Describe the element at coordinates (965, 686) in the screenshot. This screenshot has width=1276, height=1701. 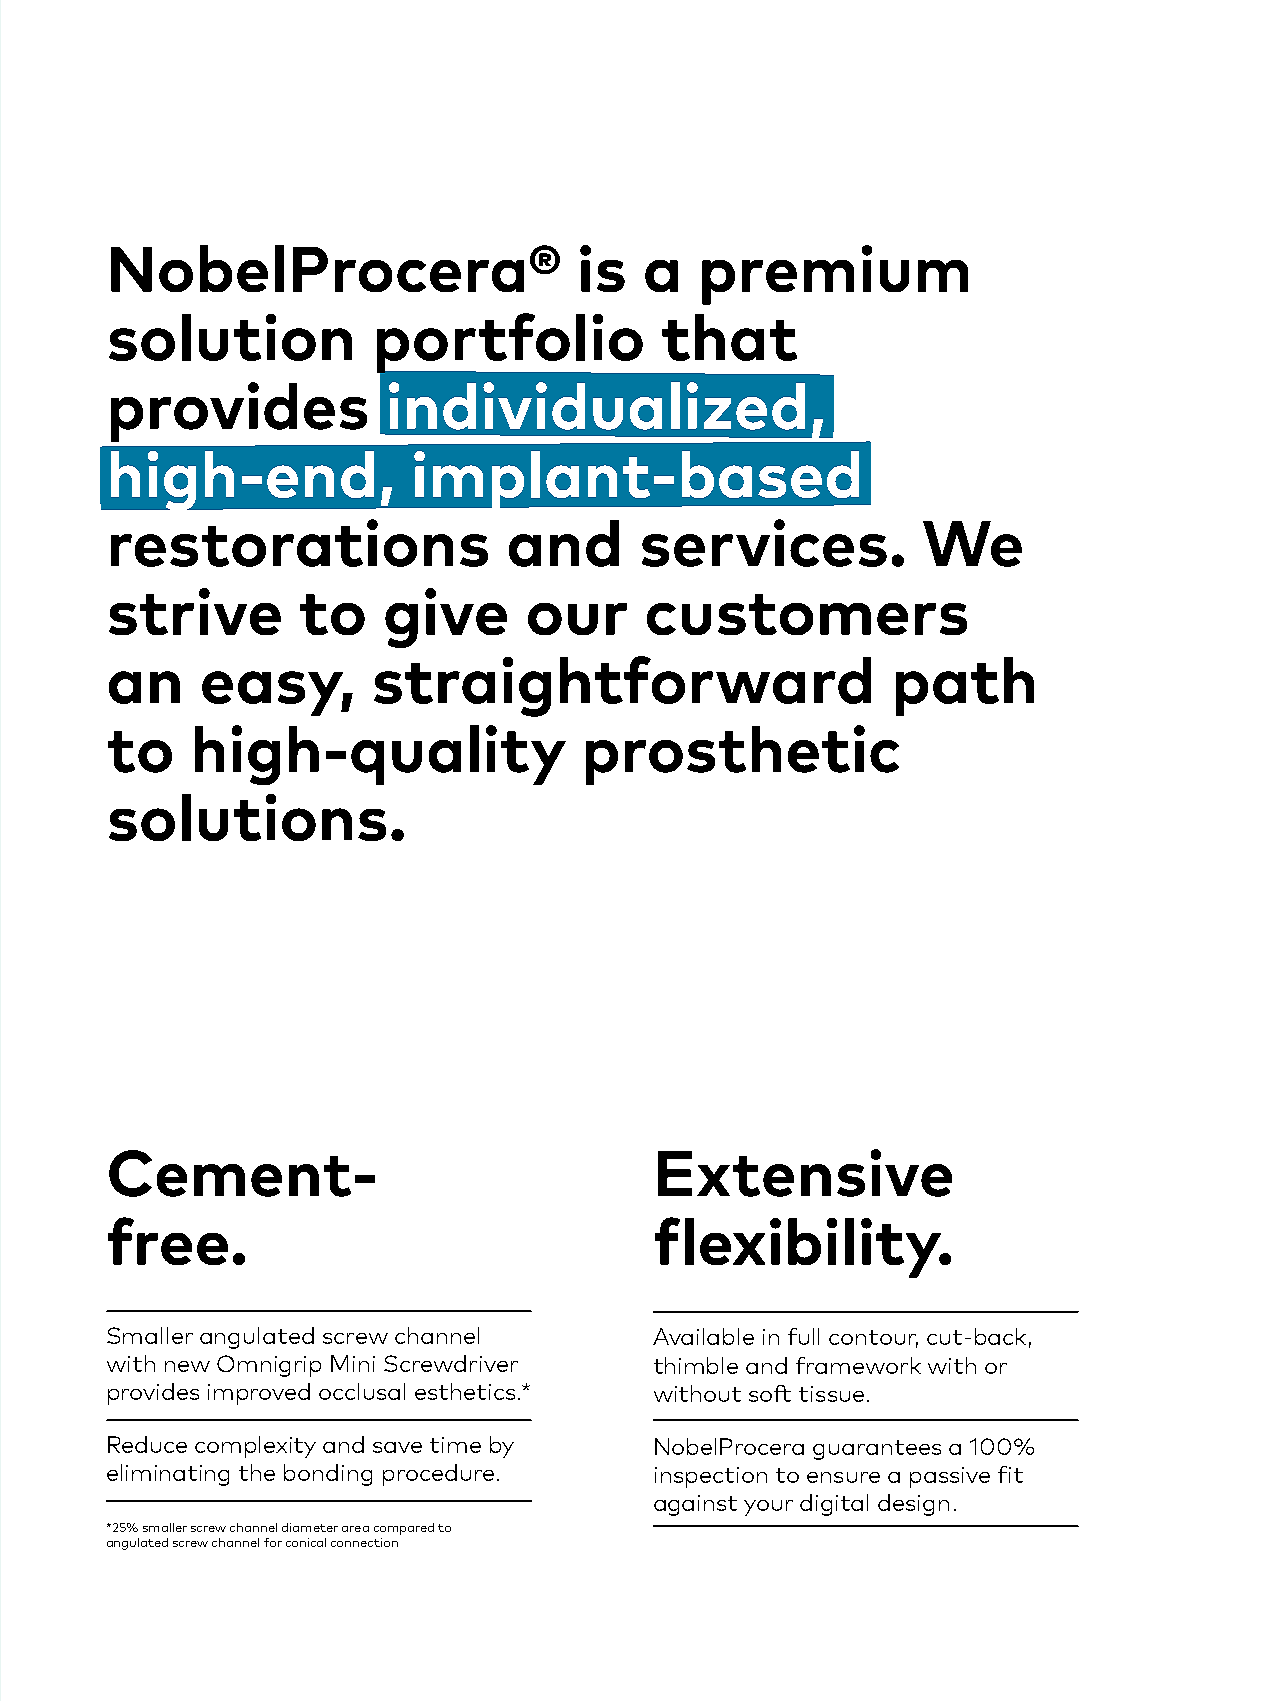
I see `path` at that location.
